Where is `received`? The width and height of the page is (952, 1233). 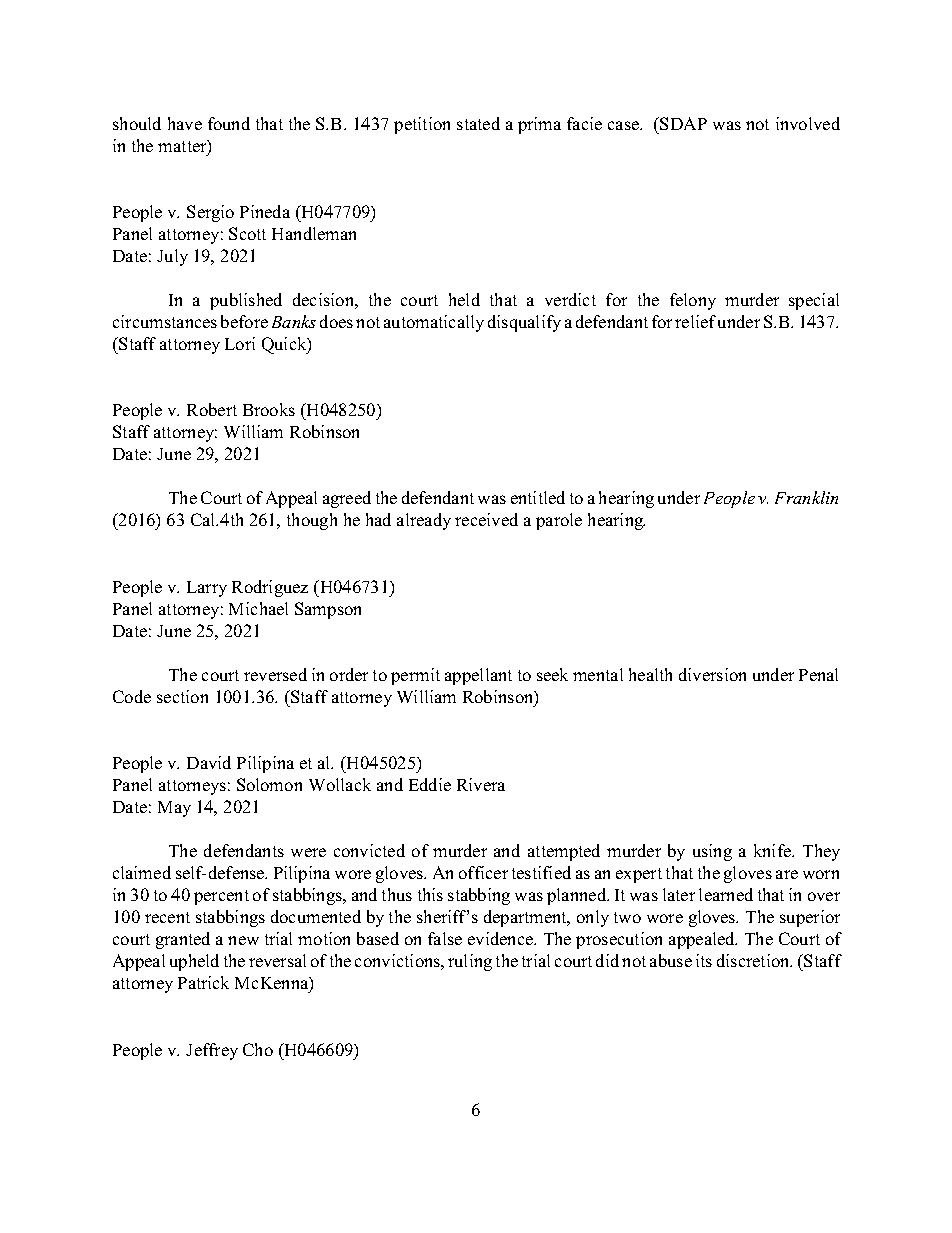 received is located at coordinates (486, 519).
